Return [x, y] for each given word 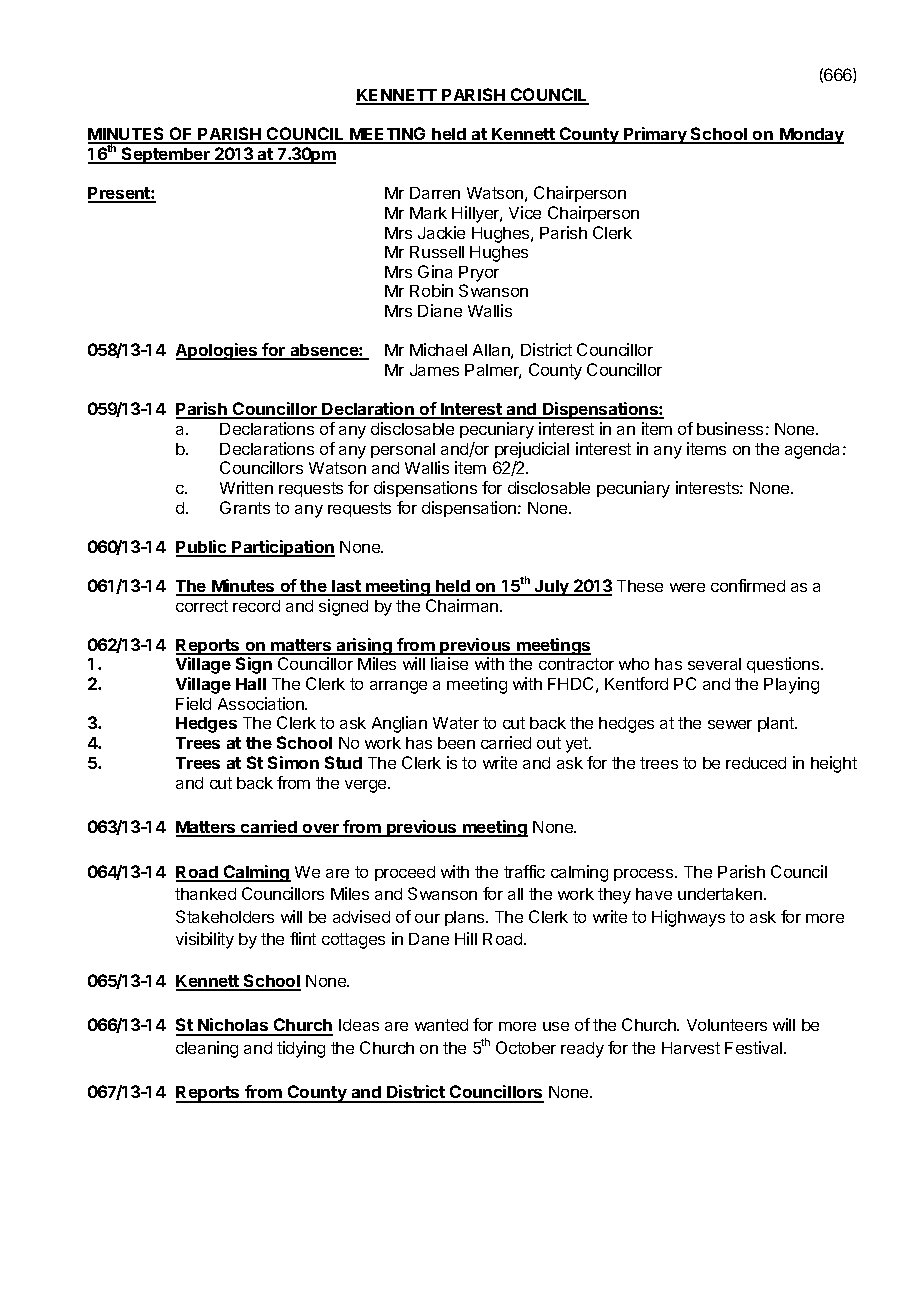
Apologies [218, 351]
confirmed [748, 585]
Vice [525, 212]
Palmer [493, 371]
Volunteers [727, 1025]
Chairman [462, 605]
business [730, 428]
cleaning [207, 1049]
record [256, 606]
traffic [524, 871]
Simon [293, 762]
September [166, 155]
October [526, 1047]
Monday [811, 136]
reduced [756, 763]
